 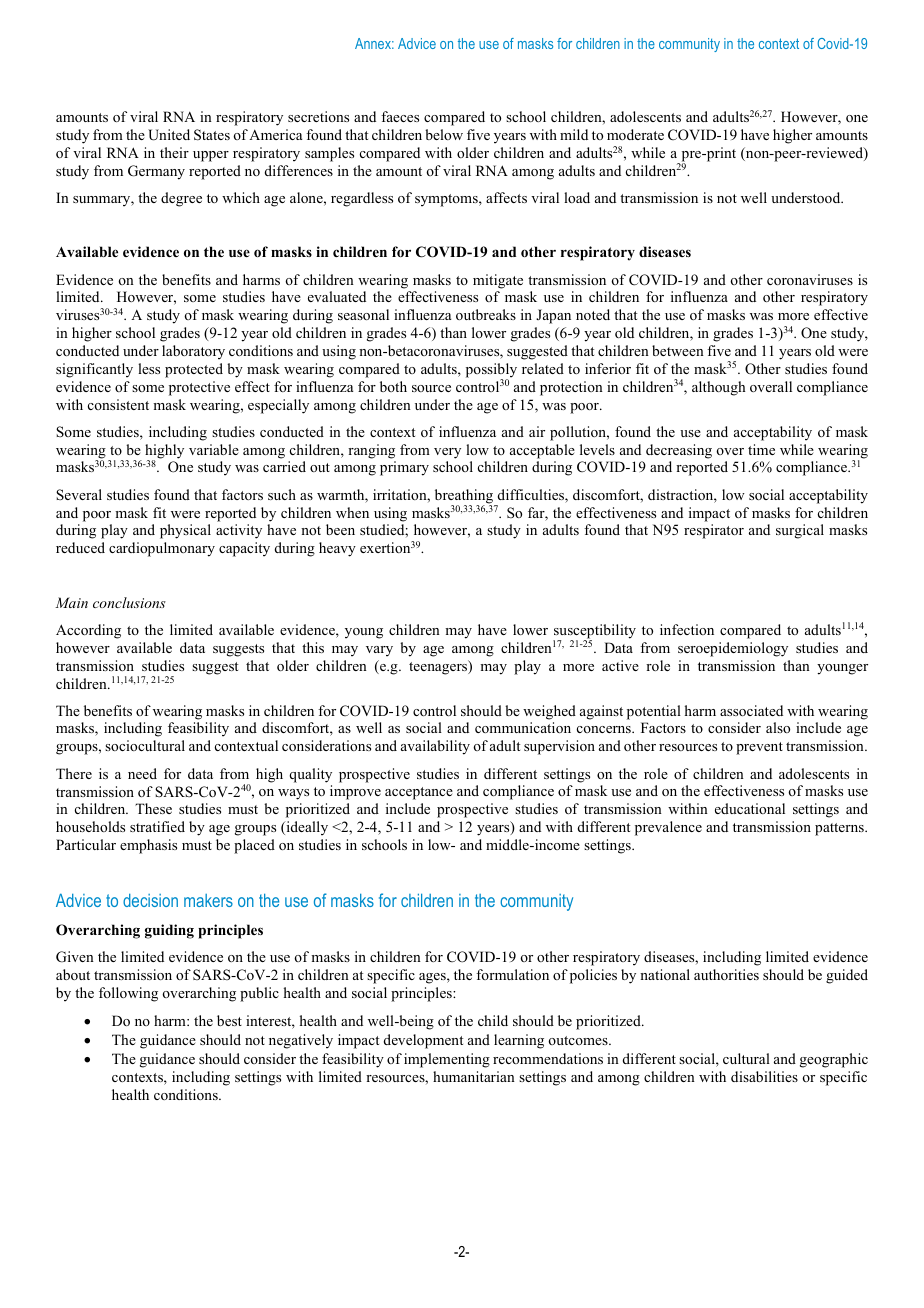 What do you see at coordinates (800, 531) in the screenshot?
I see `surgical` at bounding box center [800, 531].
